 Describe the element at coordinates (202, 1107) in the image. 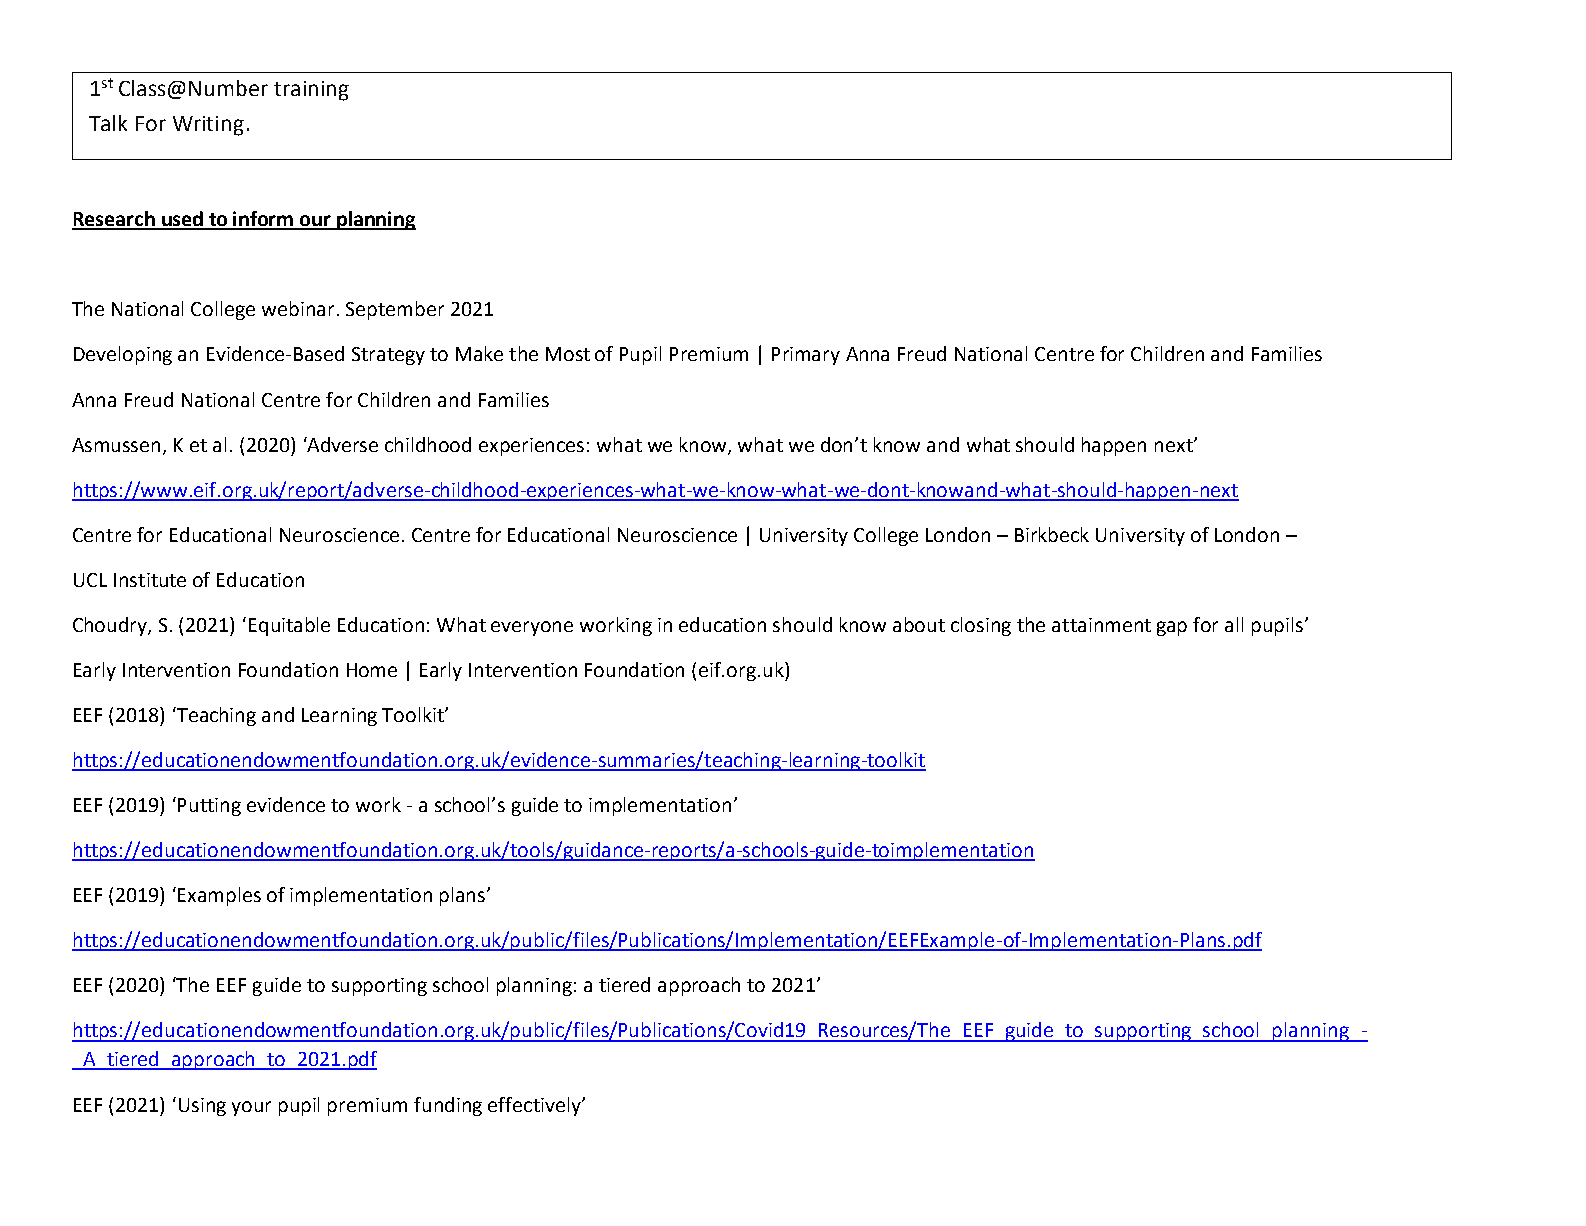

I see `Using` at that location.
